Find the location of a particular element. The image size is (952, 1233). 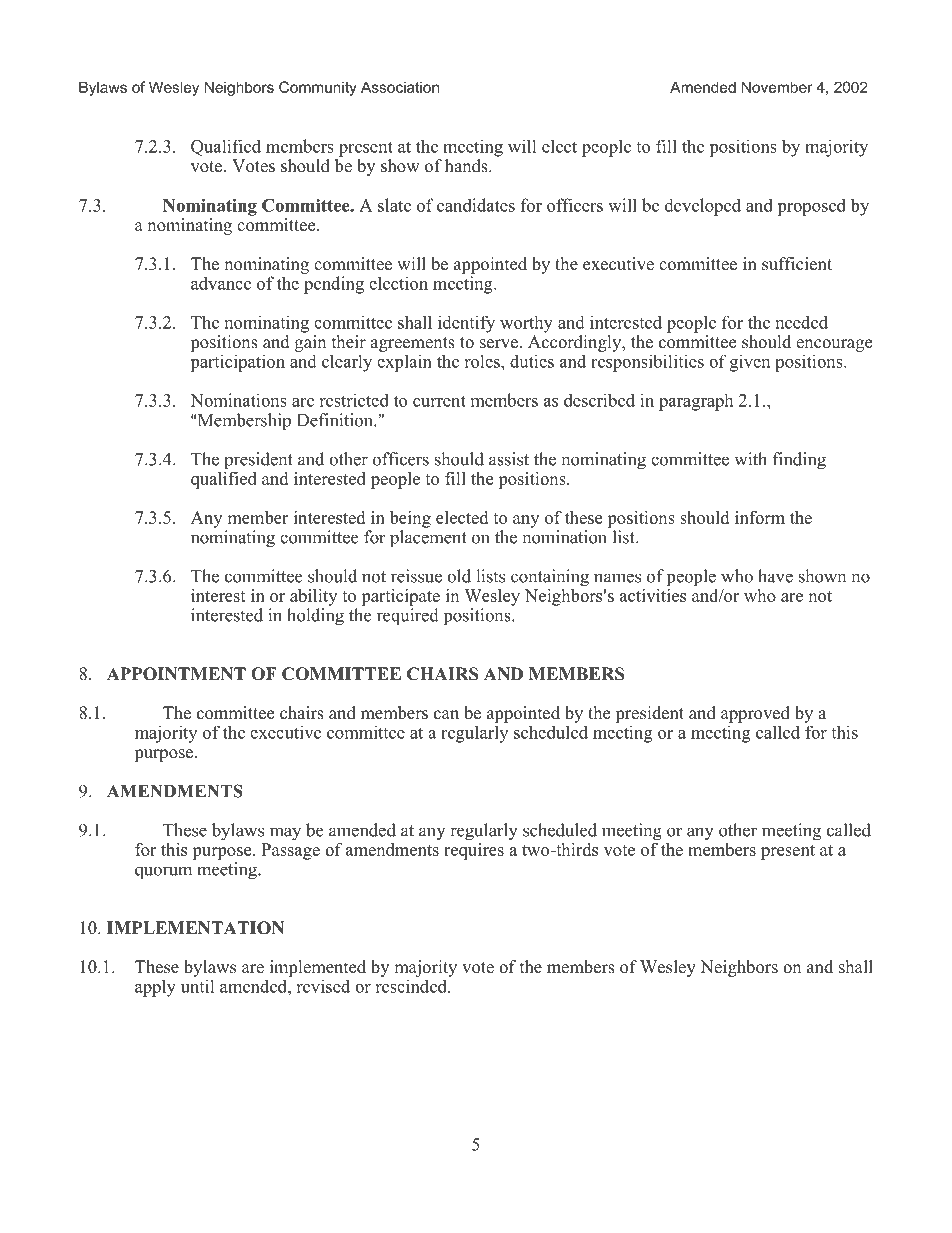

approved is located at coordinates (755, 714).
